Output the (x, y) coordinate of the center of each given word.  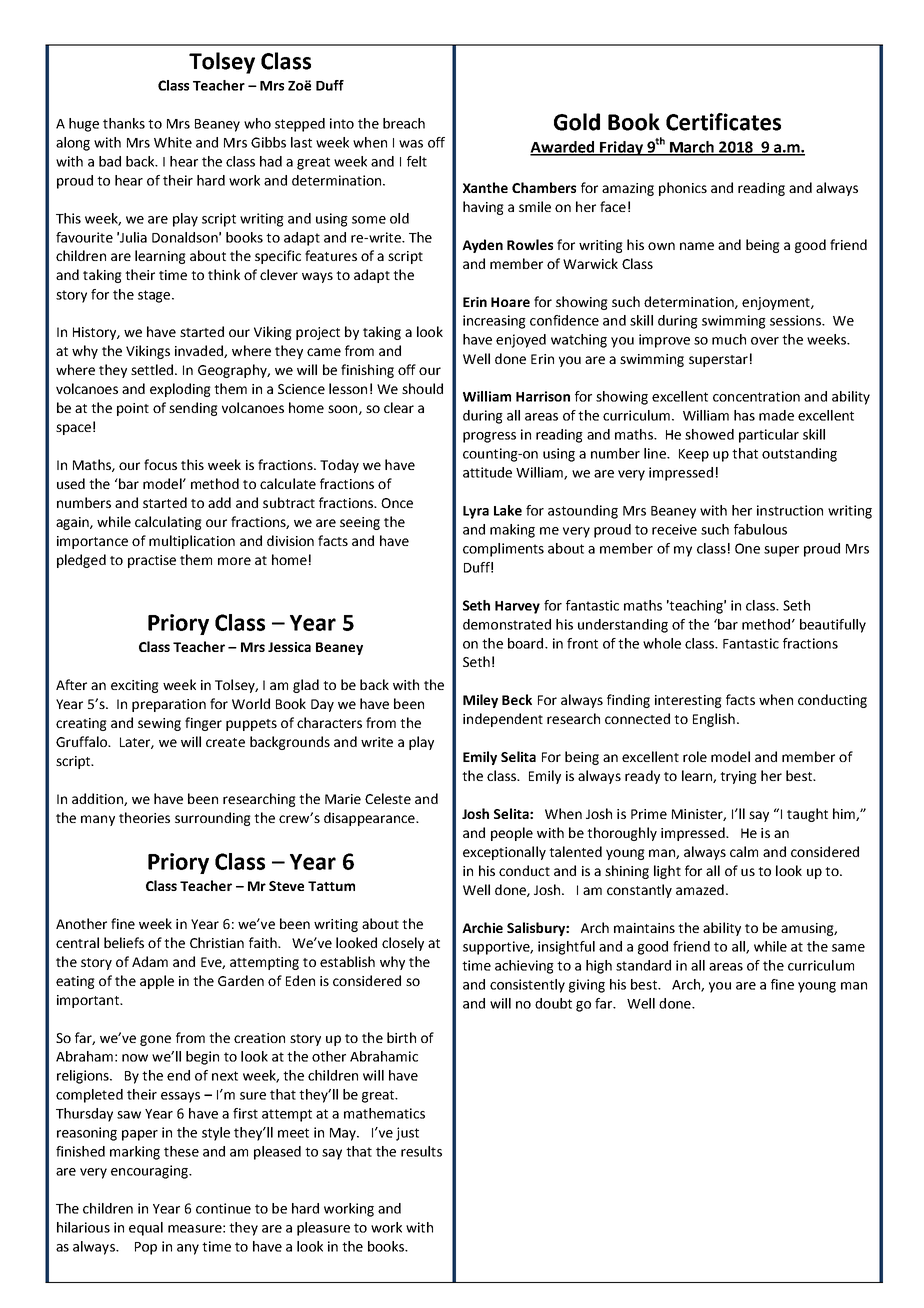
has (744, 415)
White (173, 142)
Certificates (723, 122)
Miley (480, 701)
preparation (169, 705)
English (714, 720)
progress (489, 437)
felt (417, 161)
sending (193, 409)
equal (146, 1229)
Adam (150, 961)
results (421, 1151)
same (848, 948)
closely (403, 944)
